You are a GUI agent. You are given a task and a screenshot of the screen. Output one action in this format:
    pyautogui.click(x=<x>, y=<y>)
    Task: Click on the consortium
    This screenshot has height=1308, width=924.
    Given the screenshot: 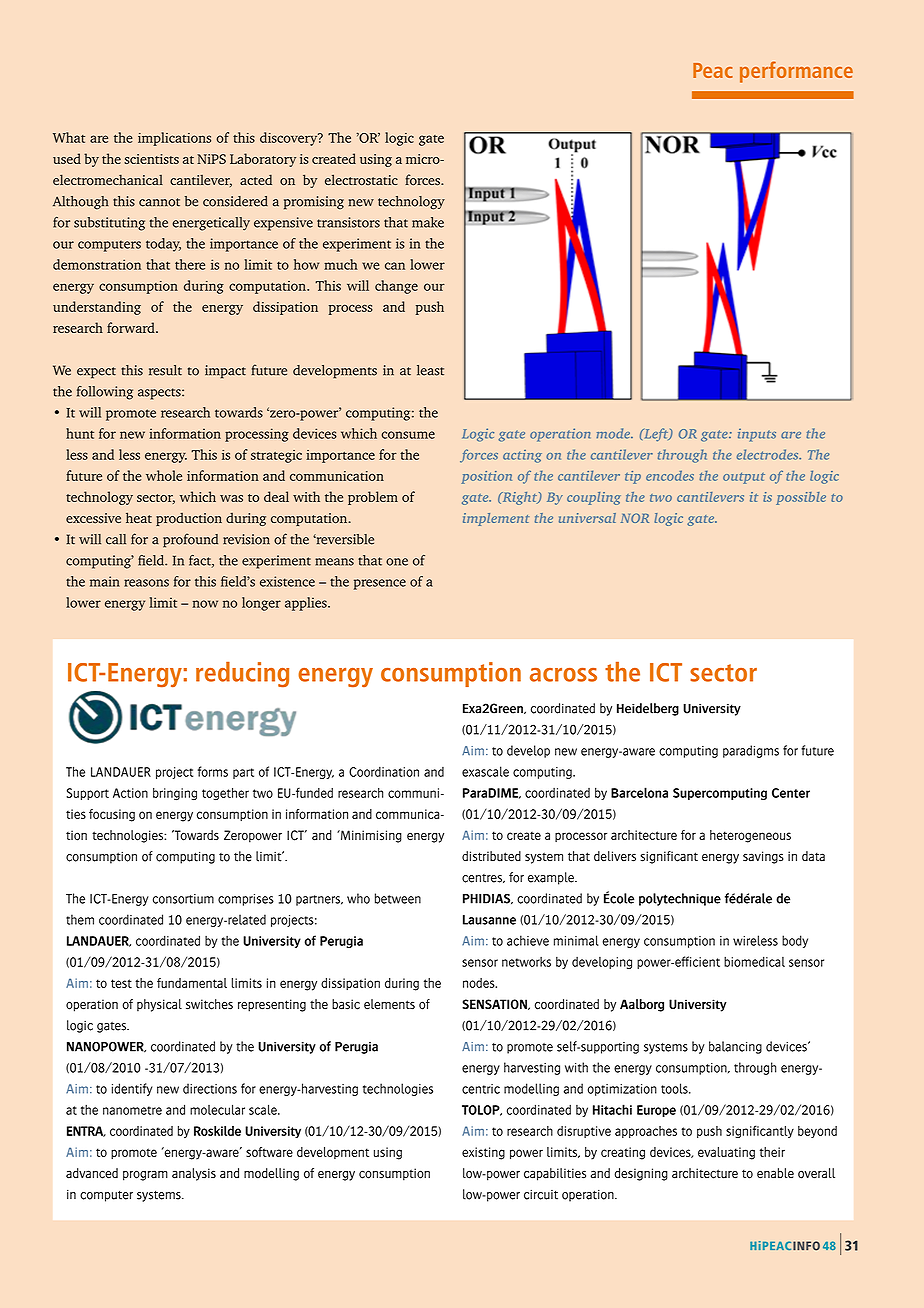 What is the action you would take?
    pyautogui.click(x=183, y=899)
